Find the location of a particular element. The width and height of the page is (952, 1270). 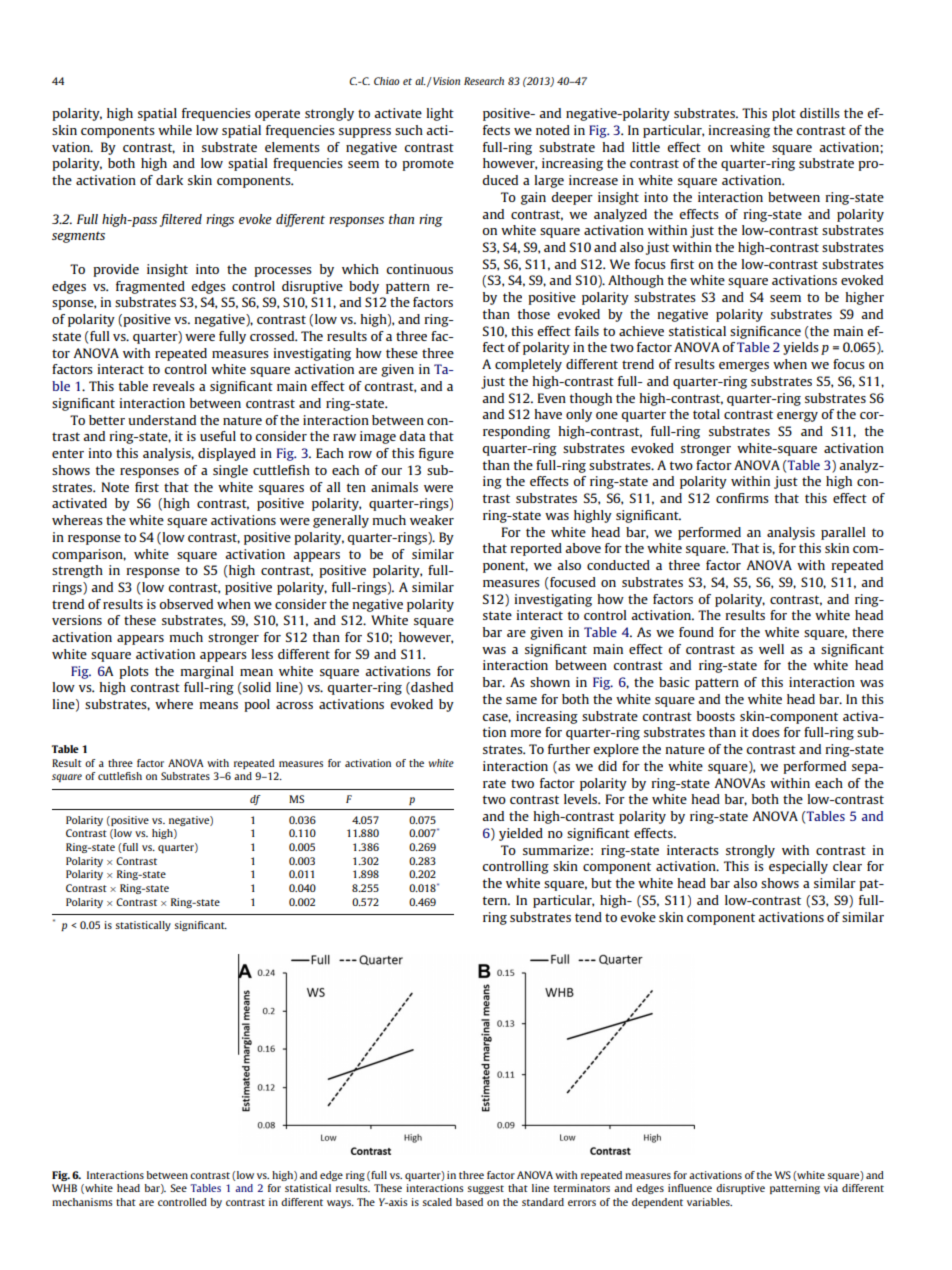

displayed is located at coordinates (227, 454).
